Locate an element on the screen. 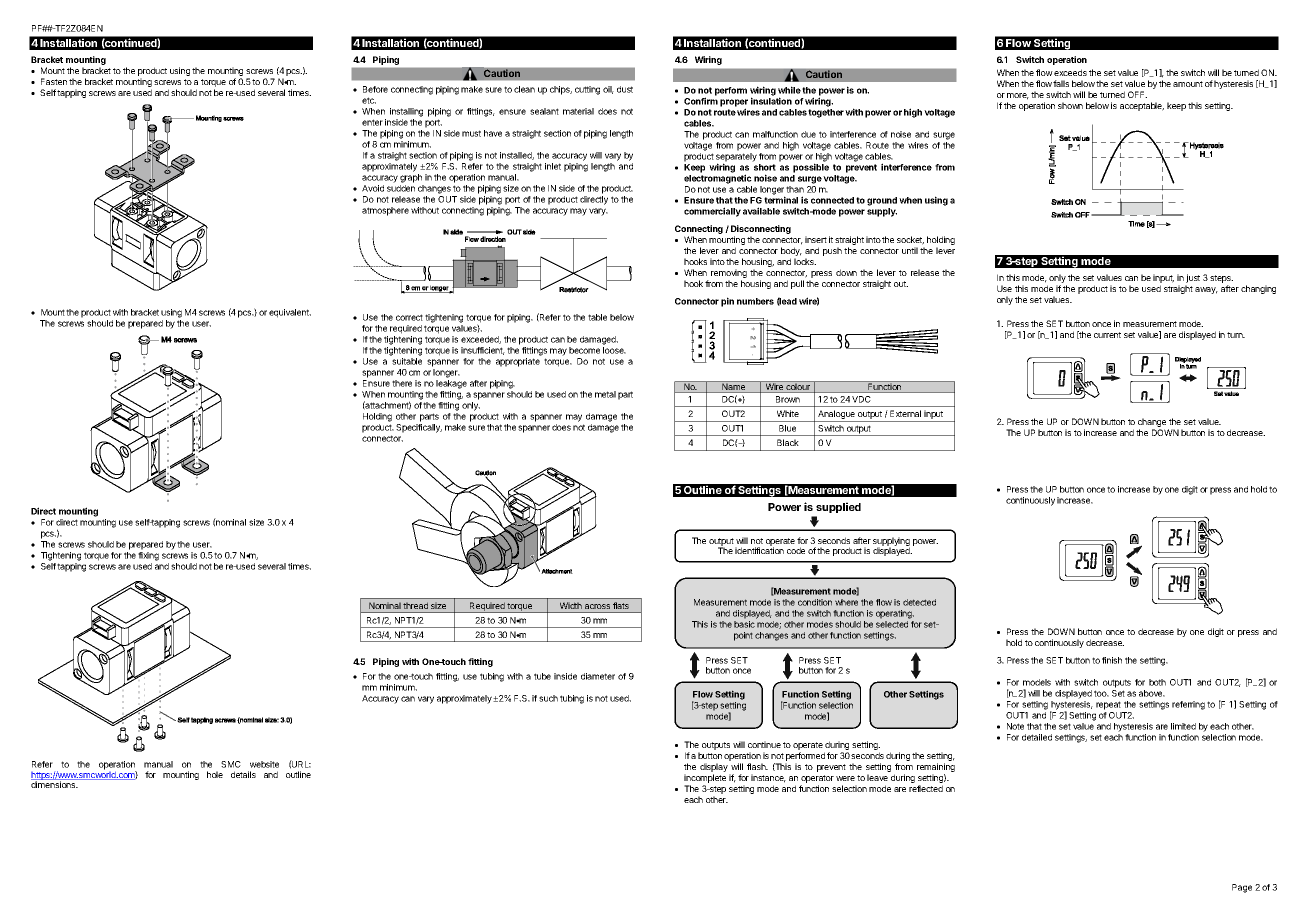  dust is located at coordinates (625, 89).
